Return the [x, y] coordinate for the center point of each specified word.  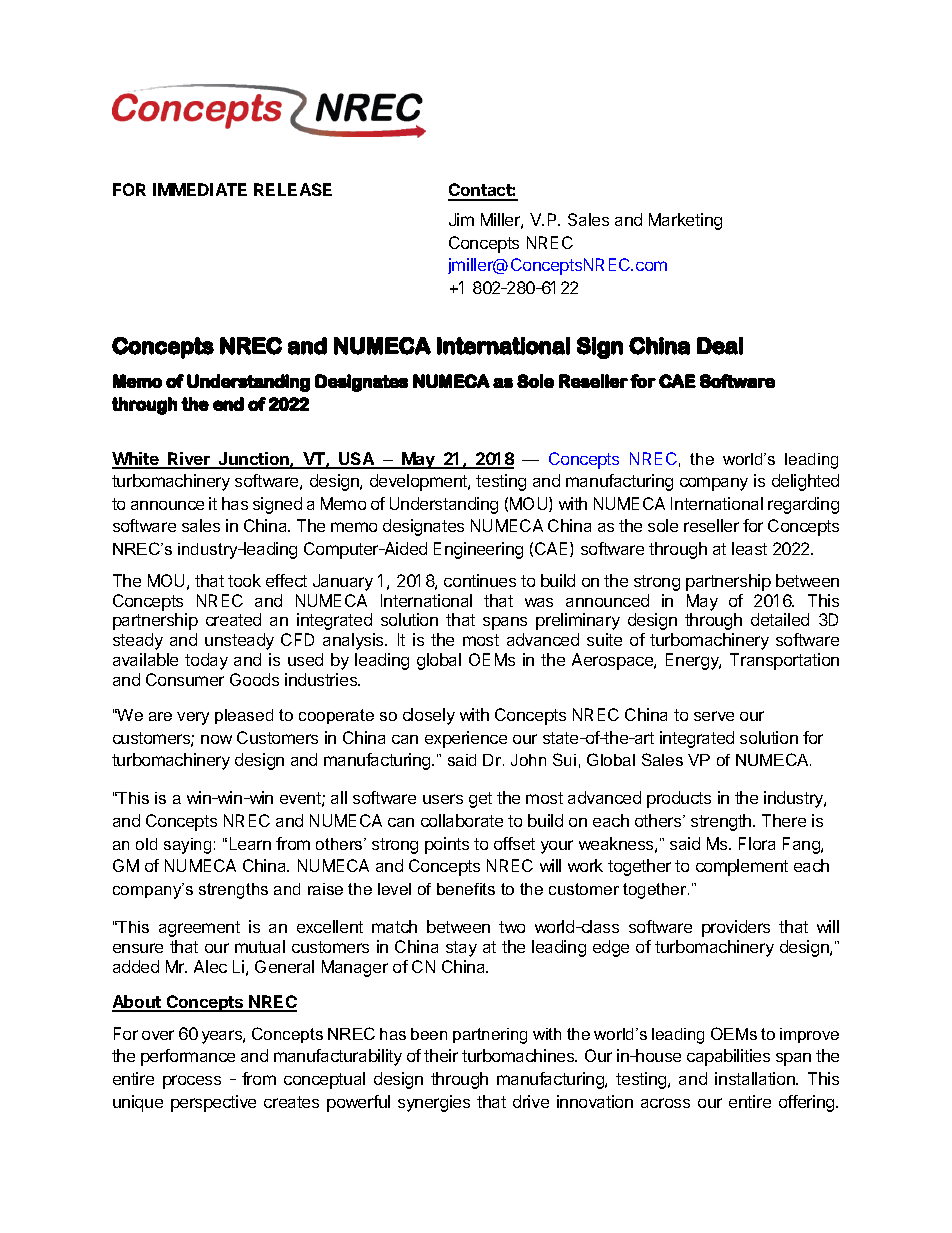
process [192, 1082]
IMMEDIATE [200, 189]
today [206, 661]
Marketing [685, 221]
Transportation [784, 661]
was [539, 602]
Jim [461, 219]
